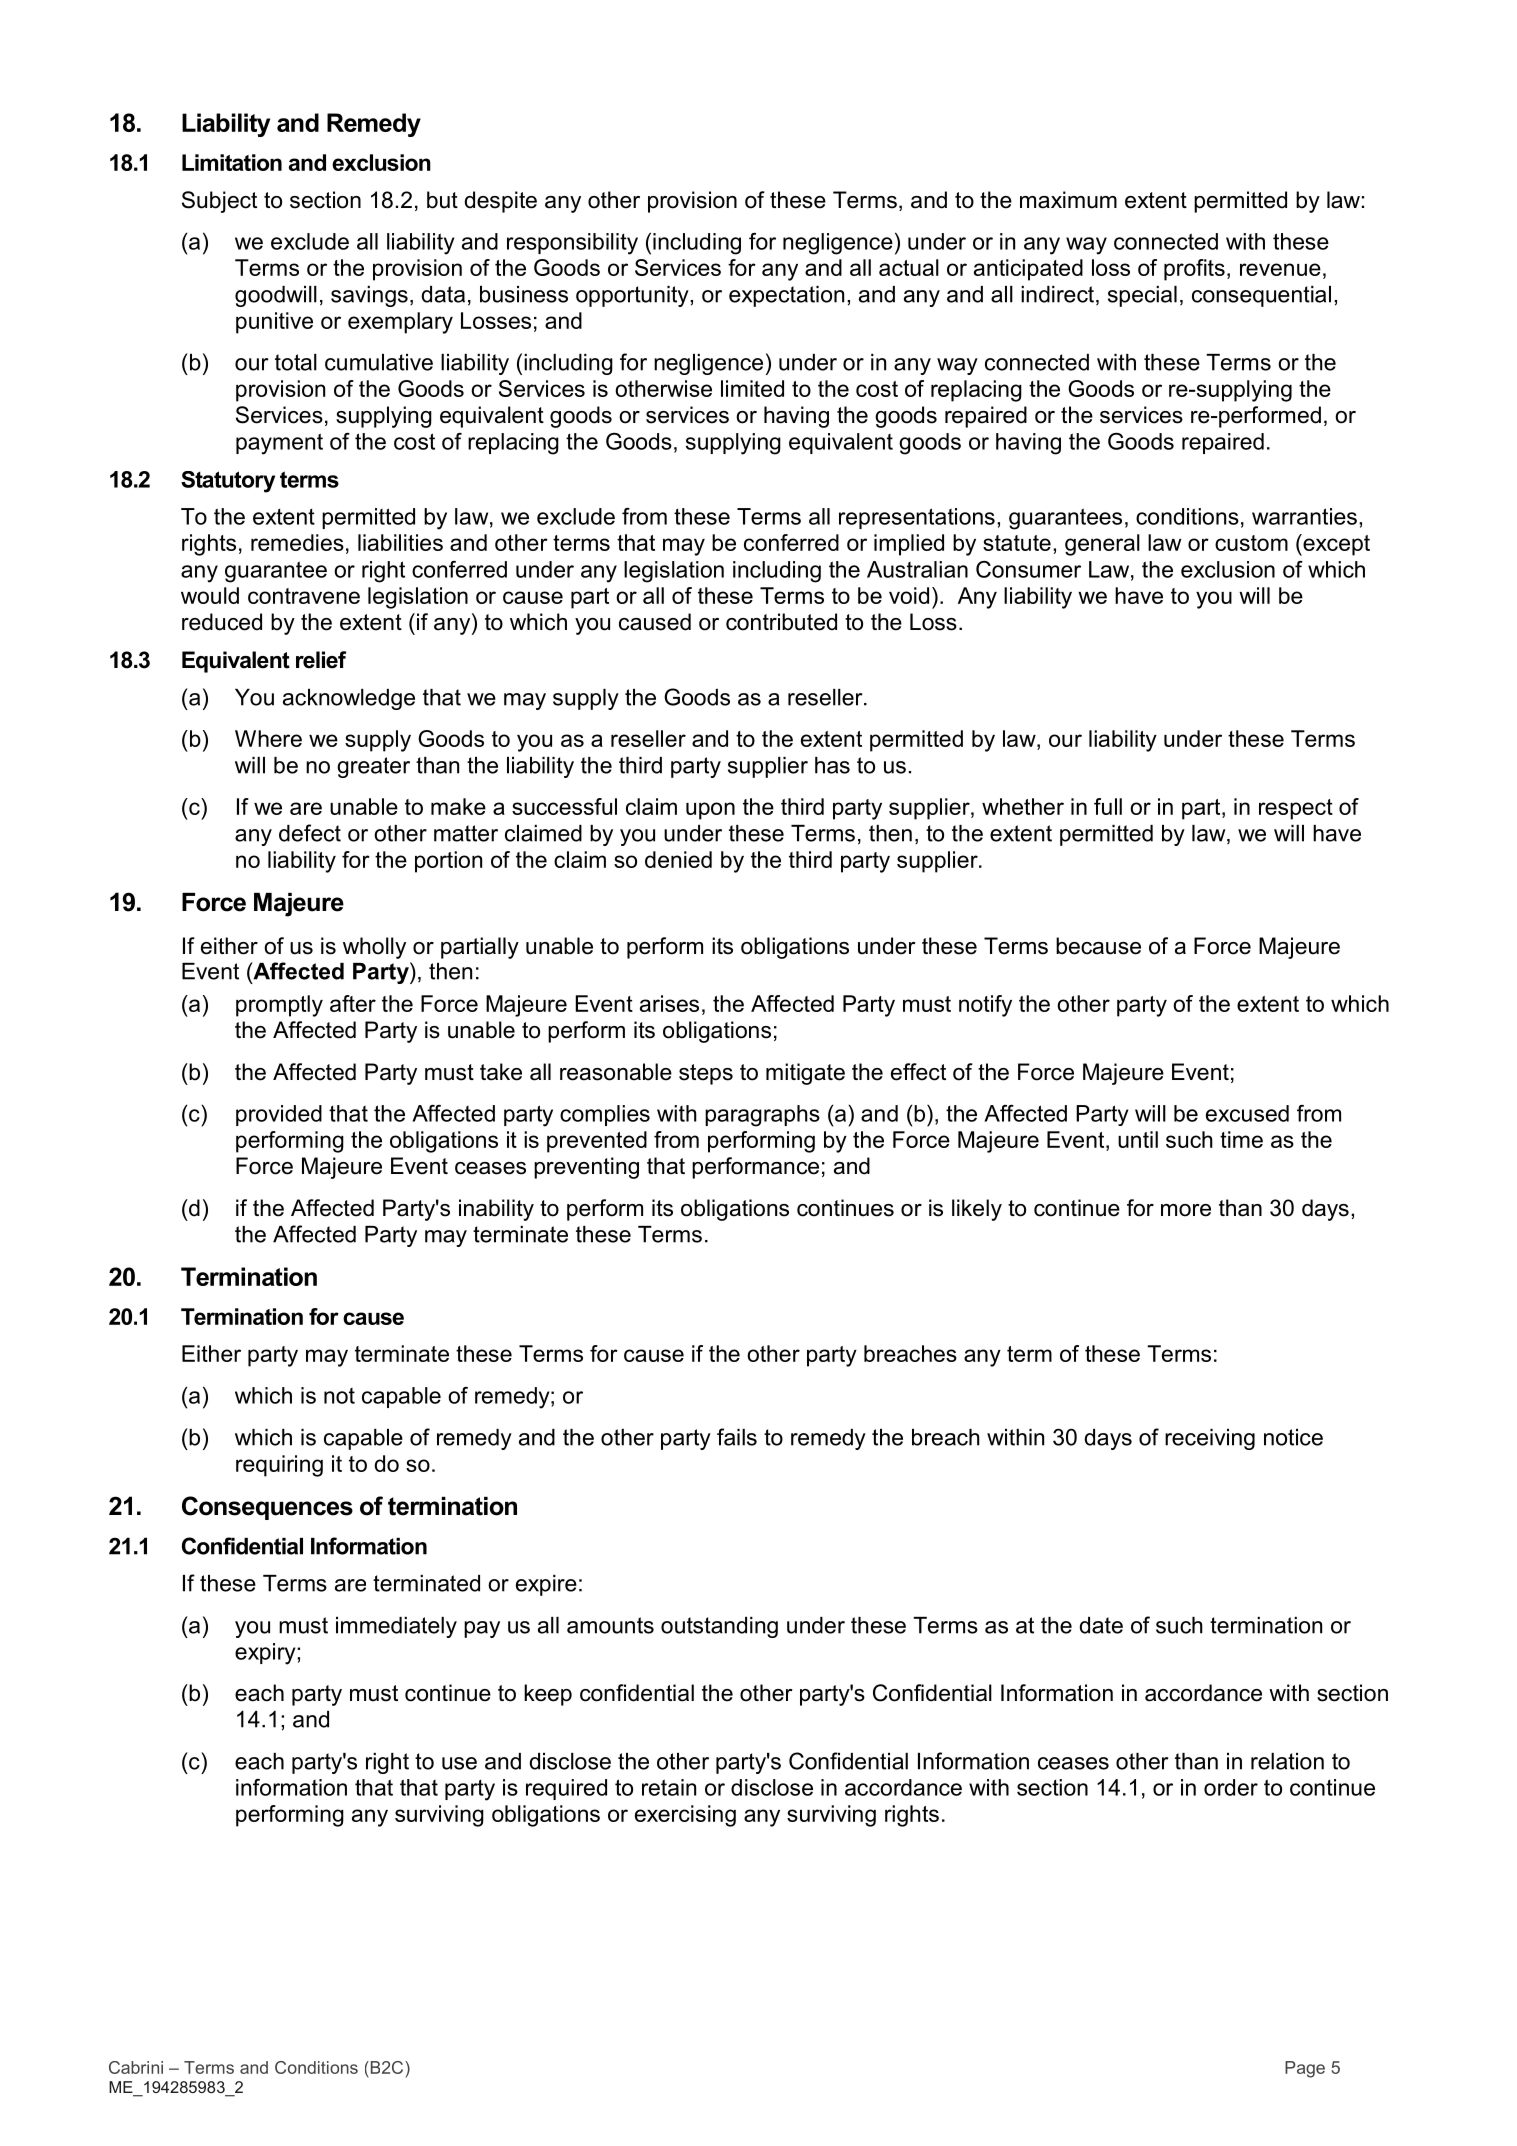 The image size is (1517, 2146). I want to click on exercising, so click(685, 1816).
